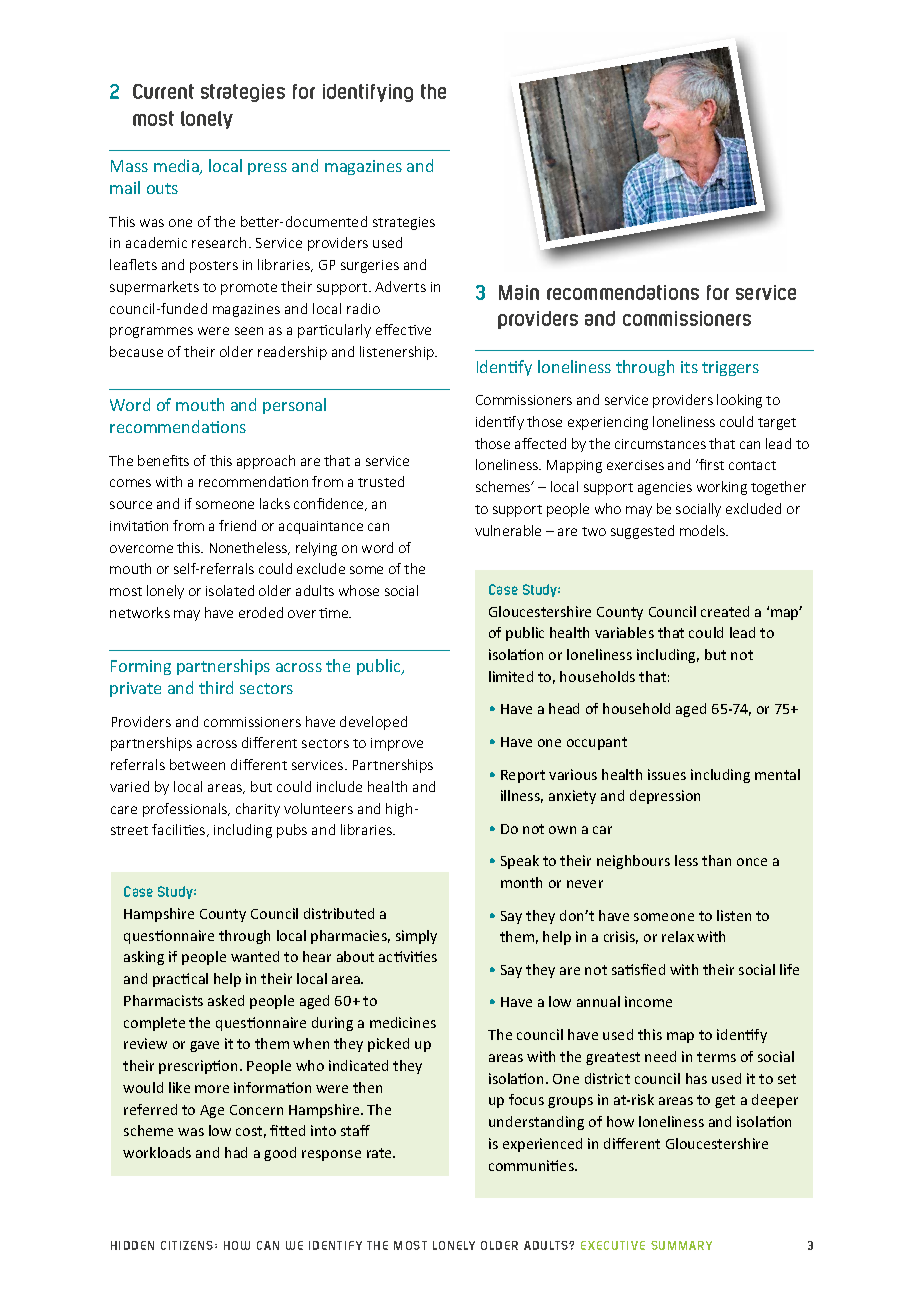 This screenshot has height=1308, width=924. What do you see at coordinates (678, 936) in the screenshot?
I see `relax` at bounding box center [678, 936].
